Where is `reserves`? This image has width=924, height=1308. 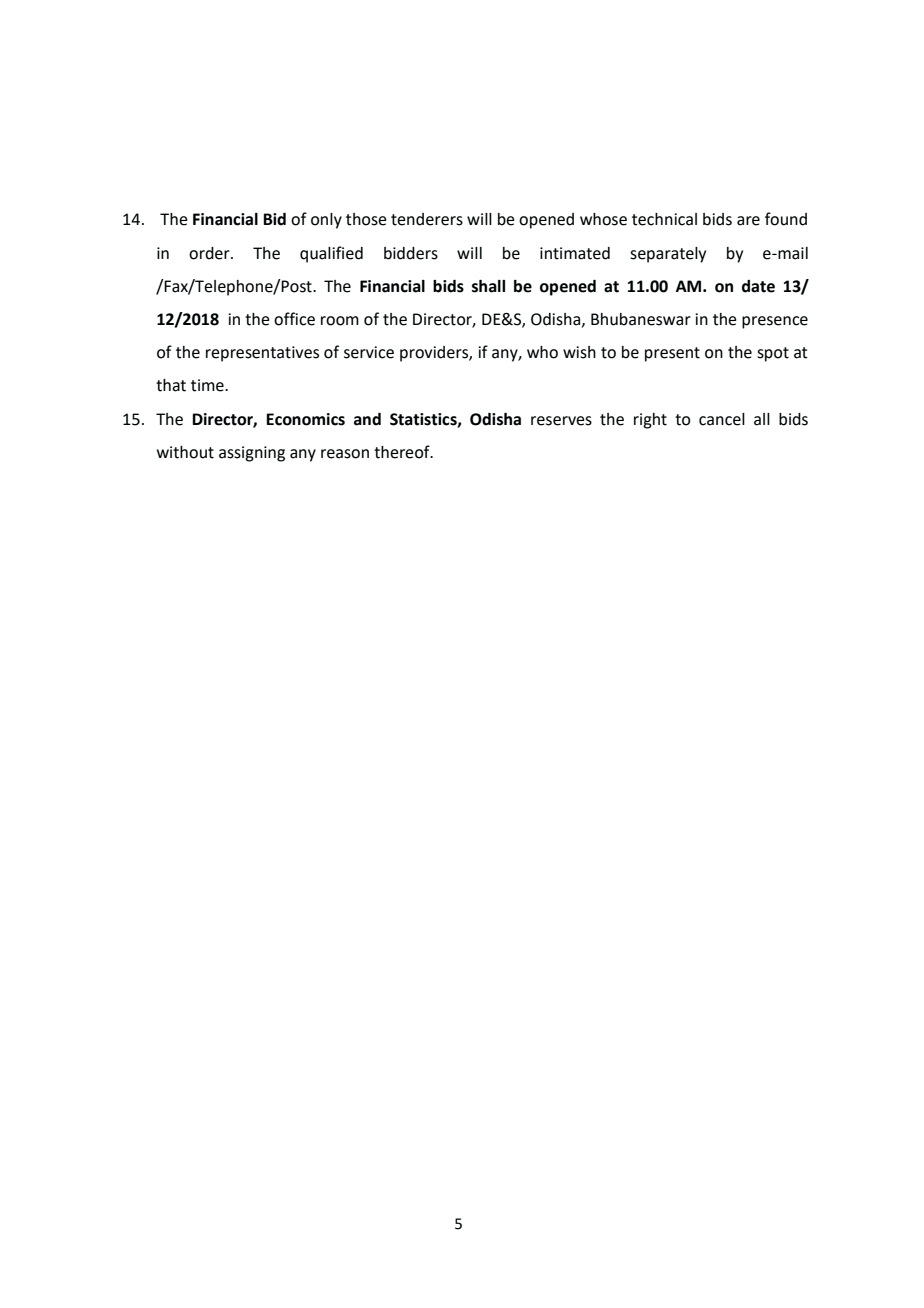
reserves is located at coordinates (561, 421).
